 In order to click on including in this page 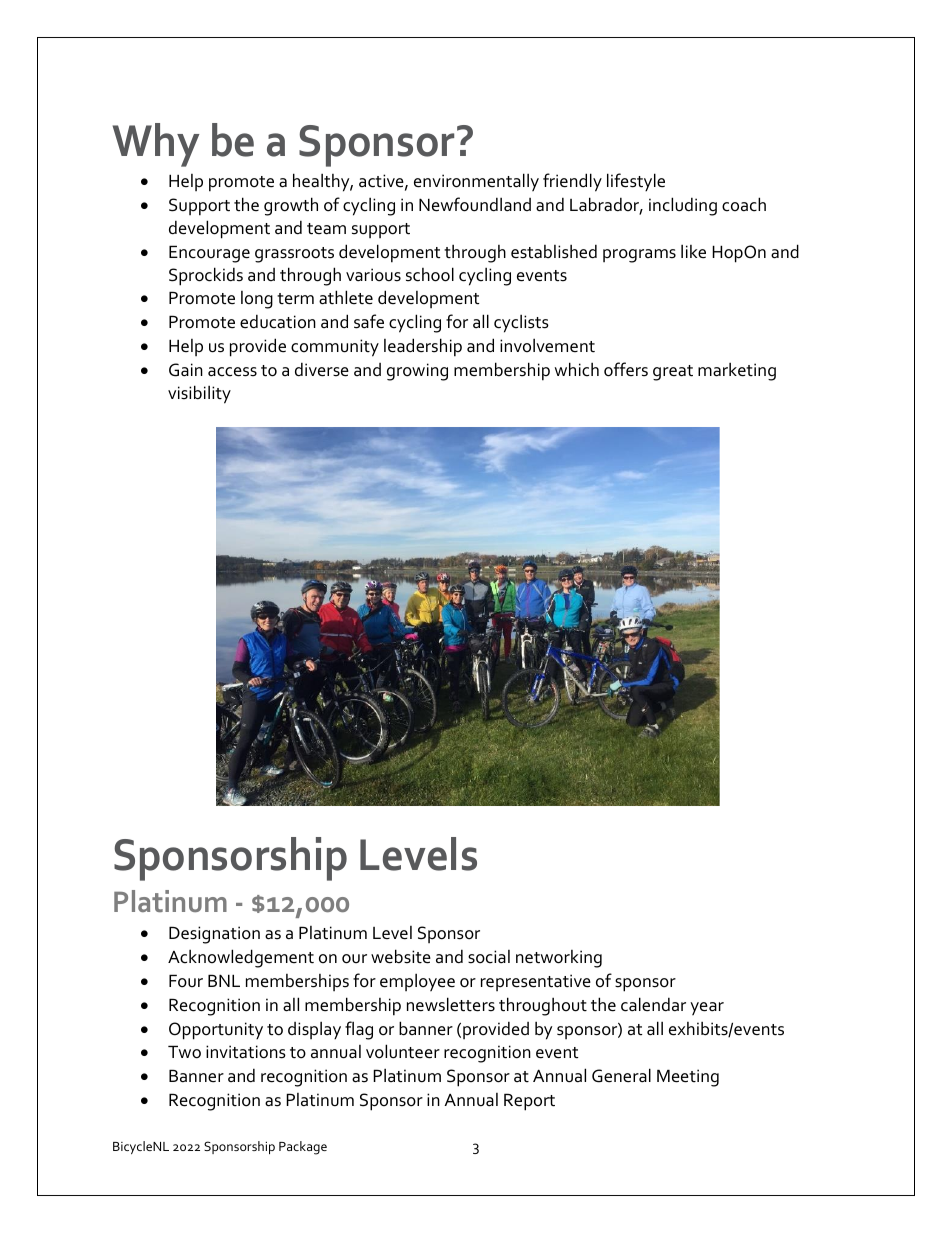, I will do `click(683, 206)`.
